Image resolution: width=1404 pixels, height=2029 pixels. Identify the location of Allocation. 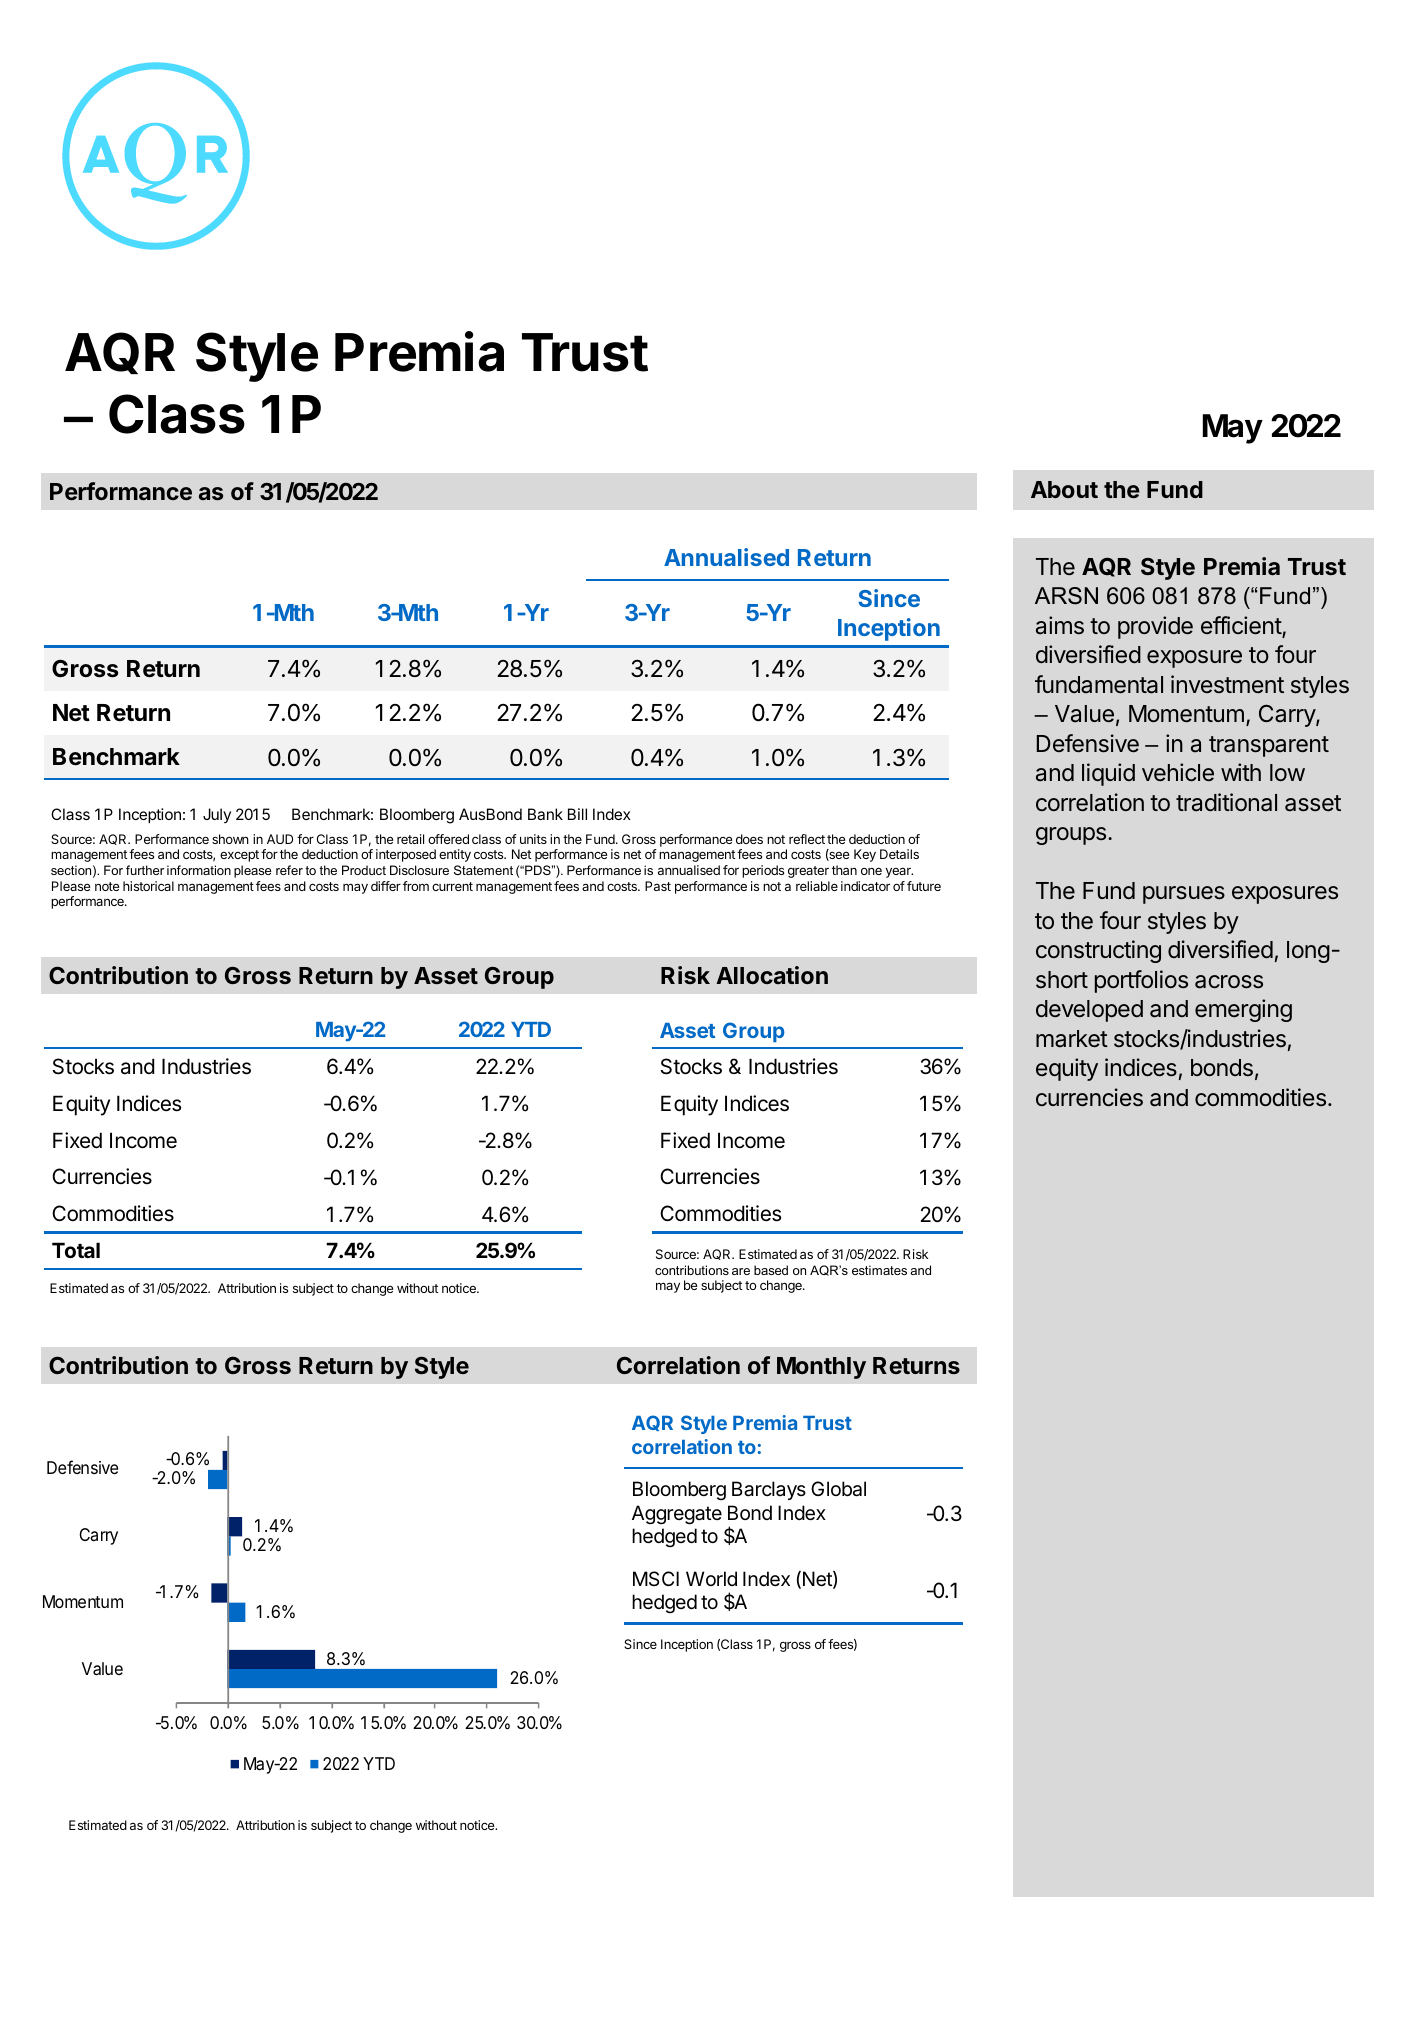
(772, 975).
